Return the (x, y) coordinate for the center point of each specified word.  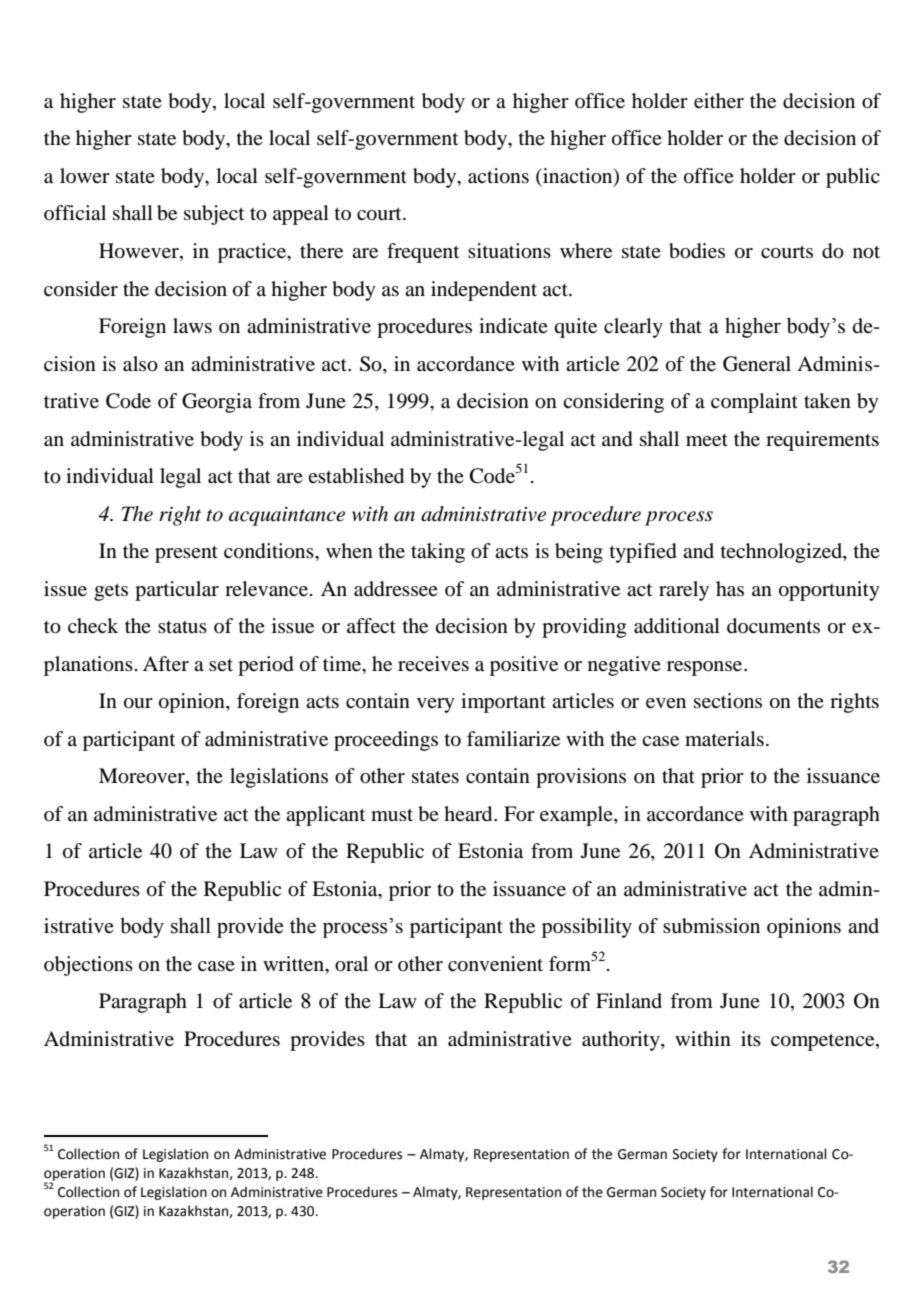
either (719, 101)
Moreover (143, 777)
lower (85, 175)
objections (88, 966)
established (356, 476)
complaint (754, 403)
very (436, 705)
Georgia (217, 403)
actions (498, 176)
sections (728, 701)
